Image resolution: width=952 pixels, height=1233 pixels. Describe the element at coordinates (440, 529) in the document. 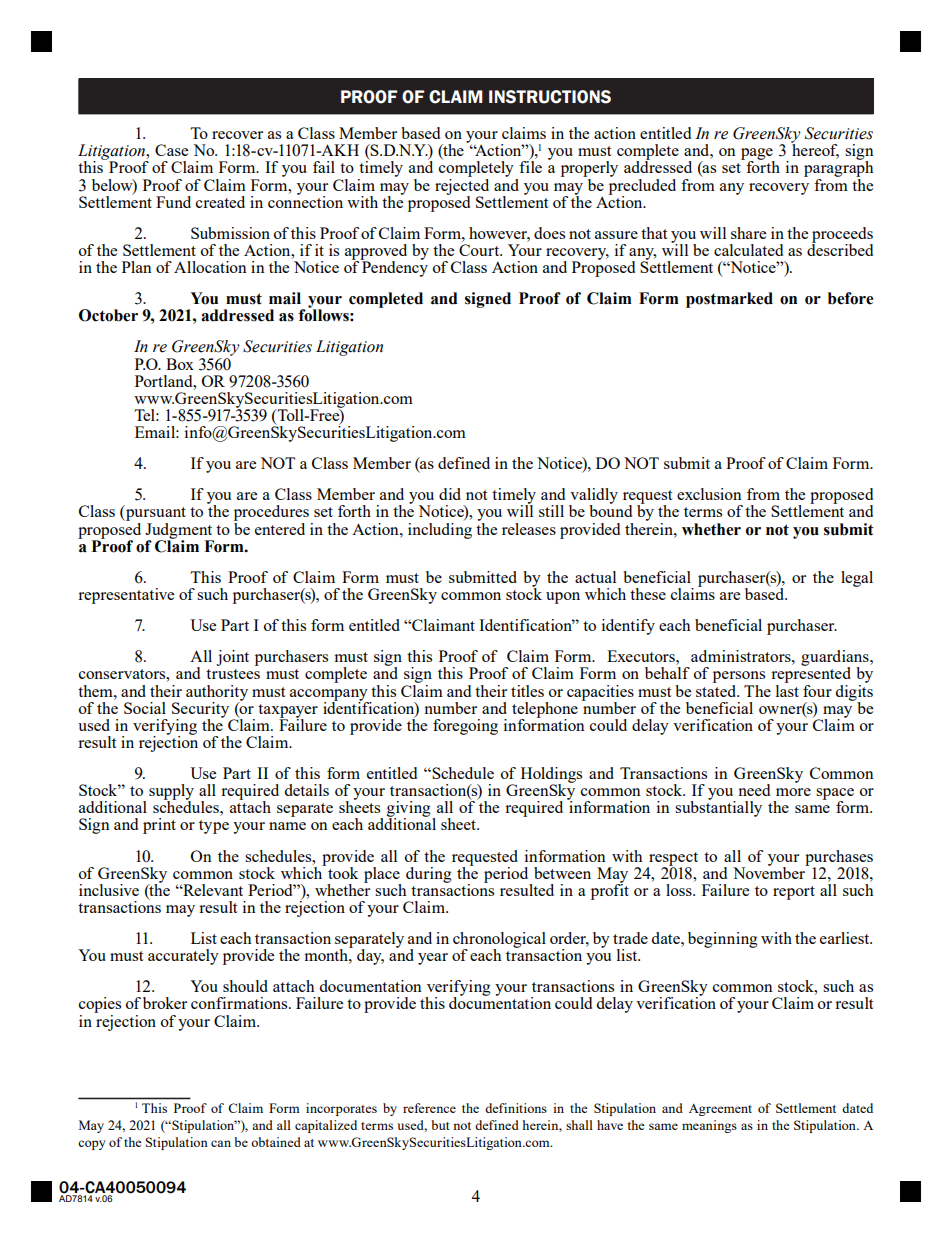

I see `including` at that location.
